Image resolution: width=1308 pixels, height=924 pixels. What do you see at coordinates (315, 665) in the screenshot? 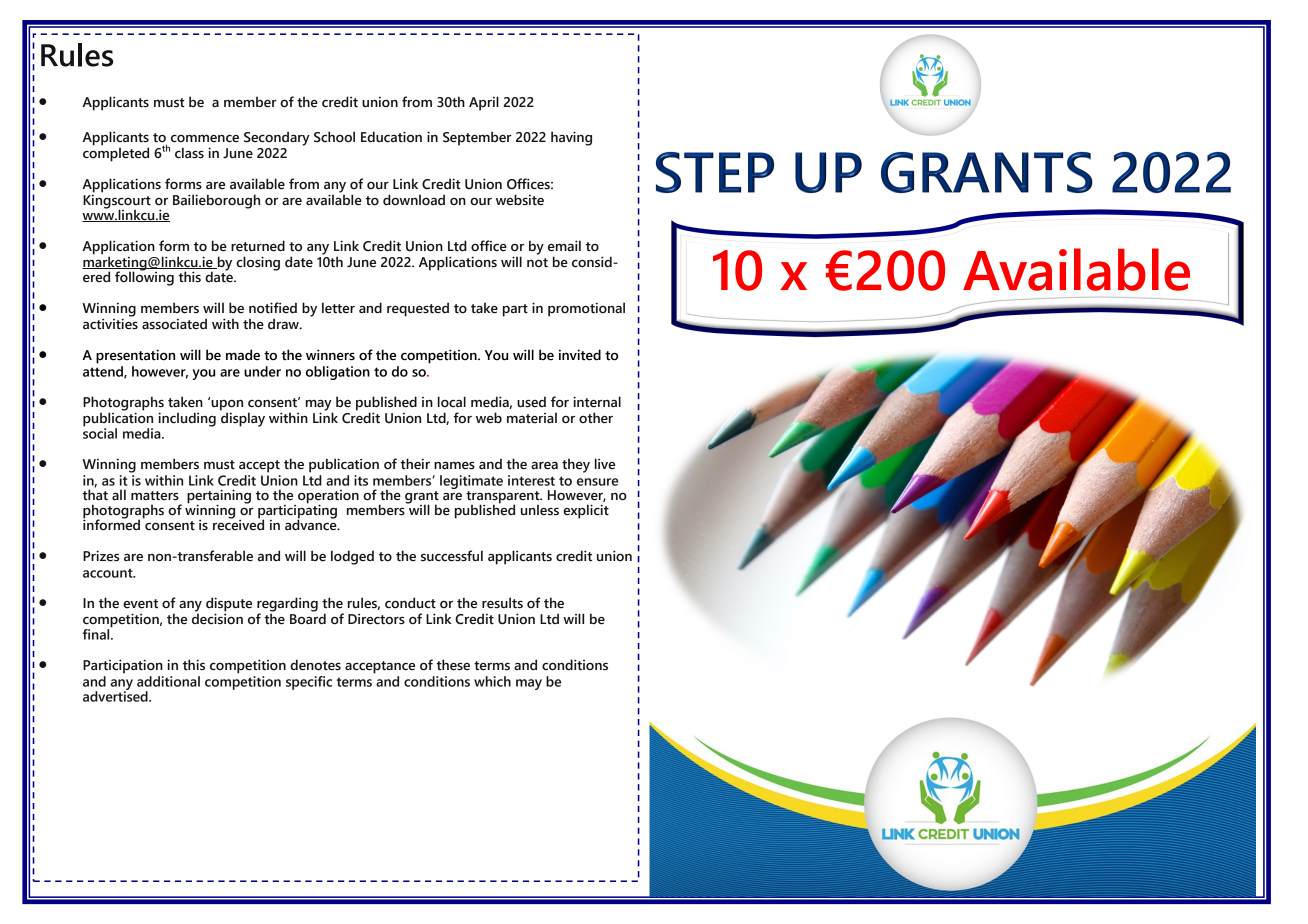
I see `denotes` at bounding box center [315, 665].
